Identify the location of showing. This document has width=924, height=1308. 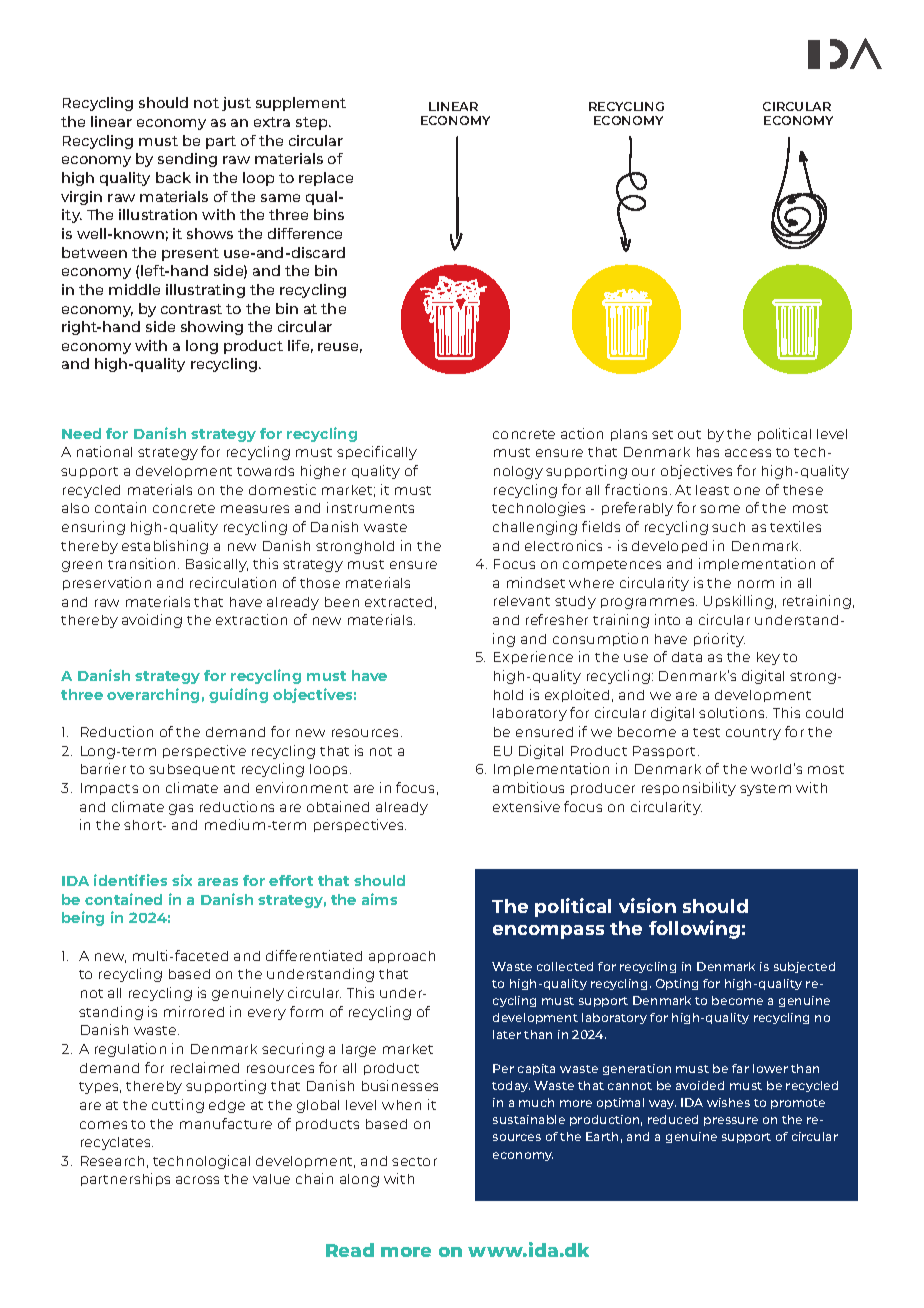
(212, 328).
